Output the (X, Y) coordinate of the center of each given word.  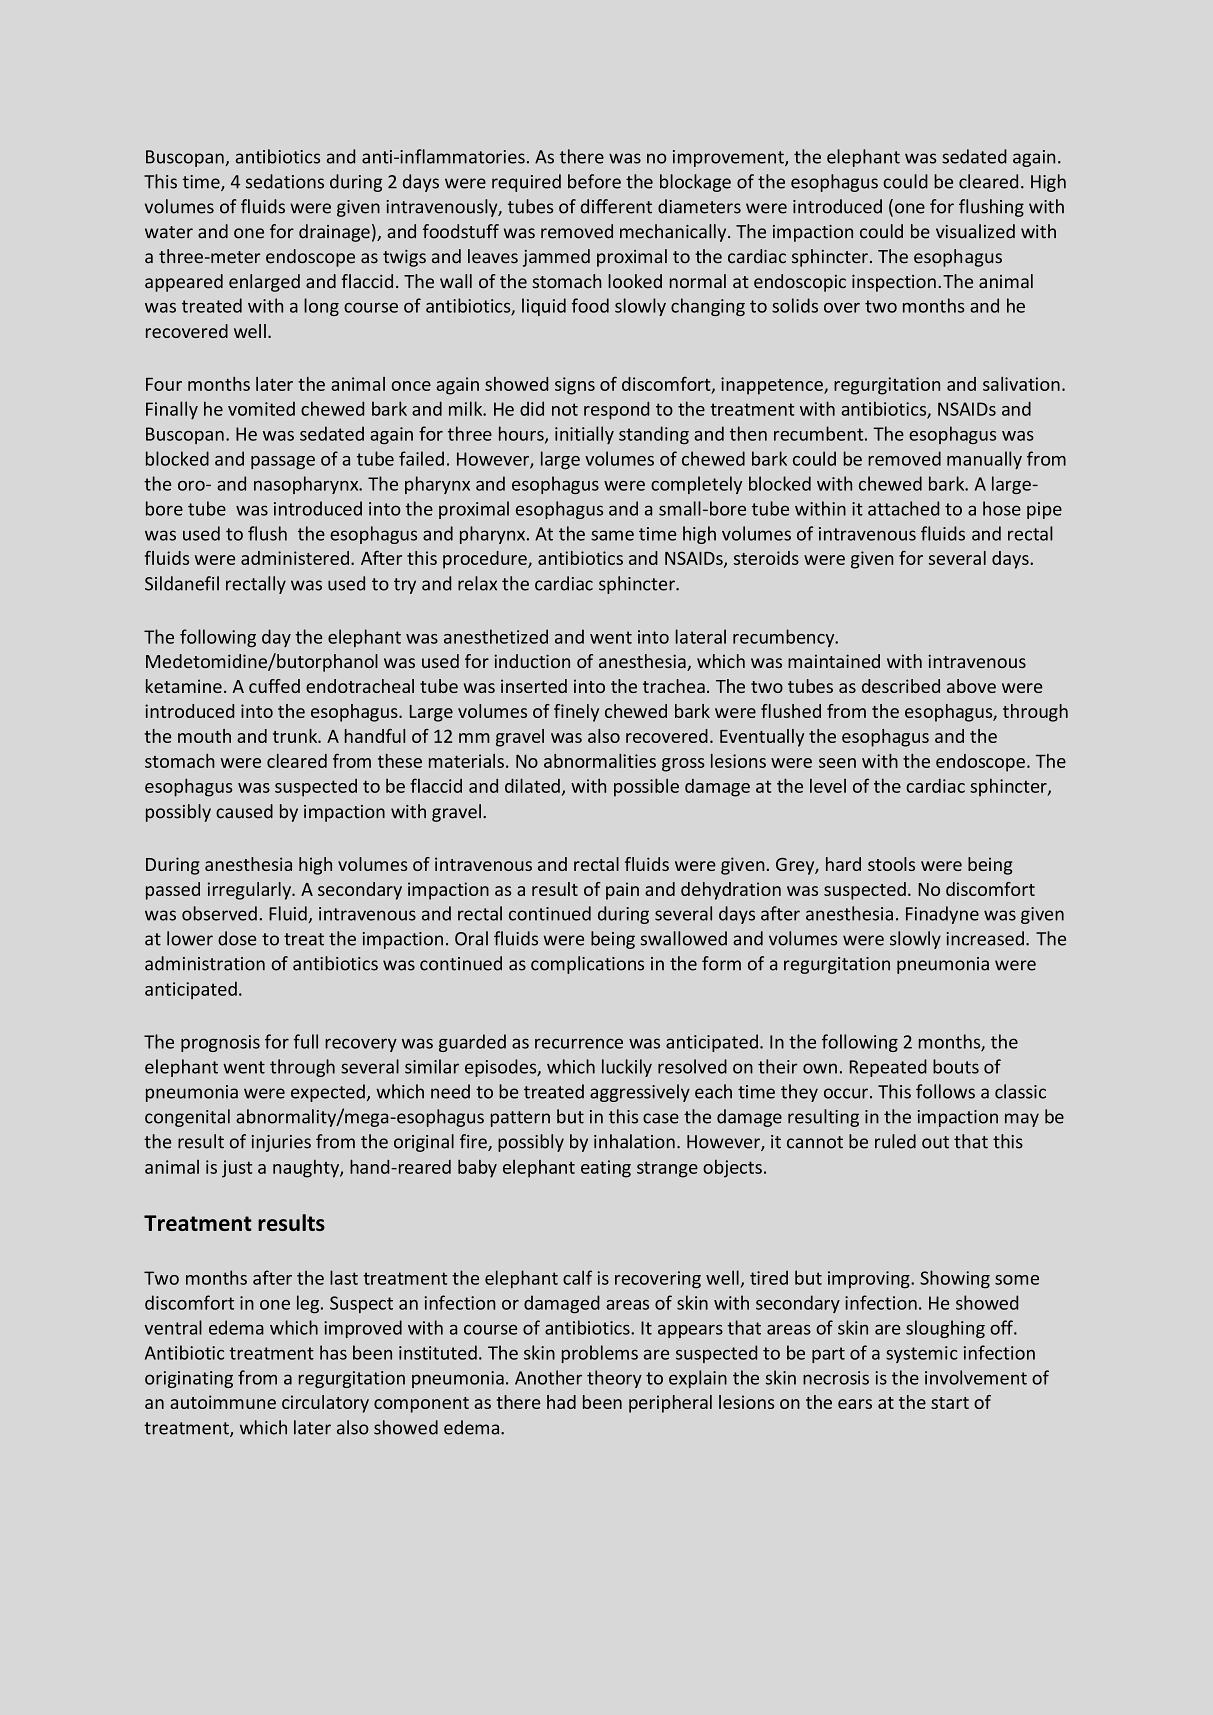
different (616, 206)
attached (903, 508)
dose (237, 938)
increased (985, 938)
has (333, 1352)
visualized (975, 231)
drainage (334, 233)
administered (296, 558)
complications (587, 965)
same (612, 535)
